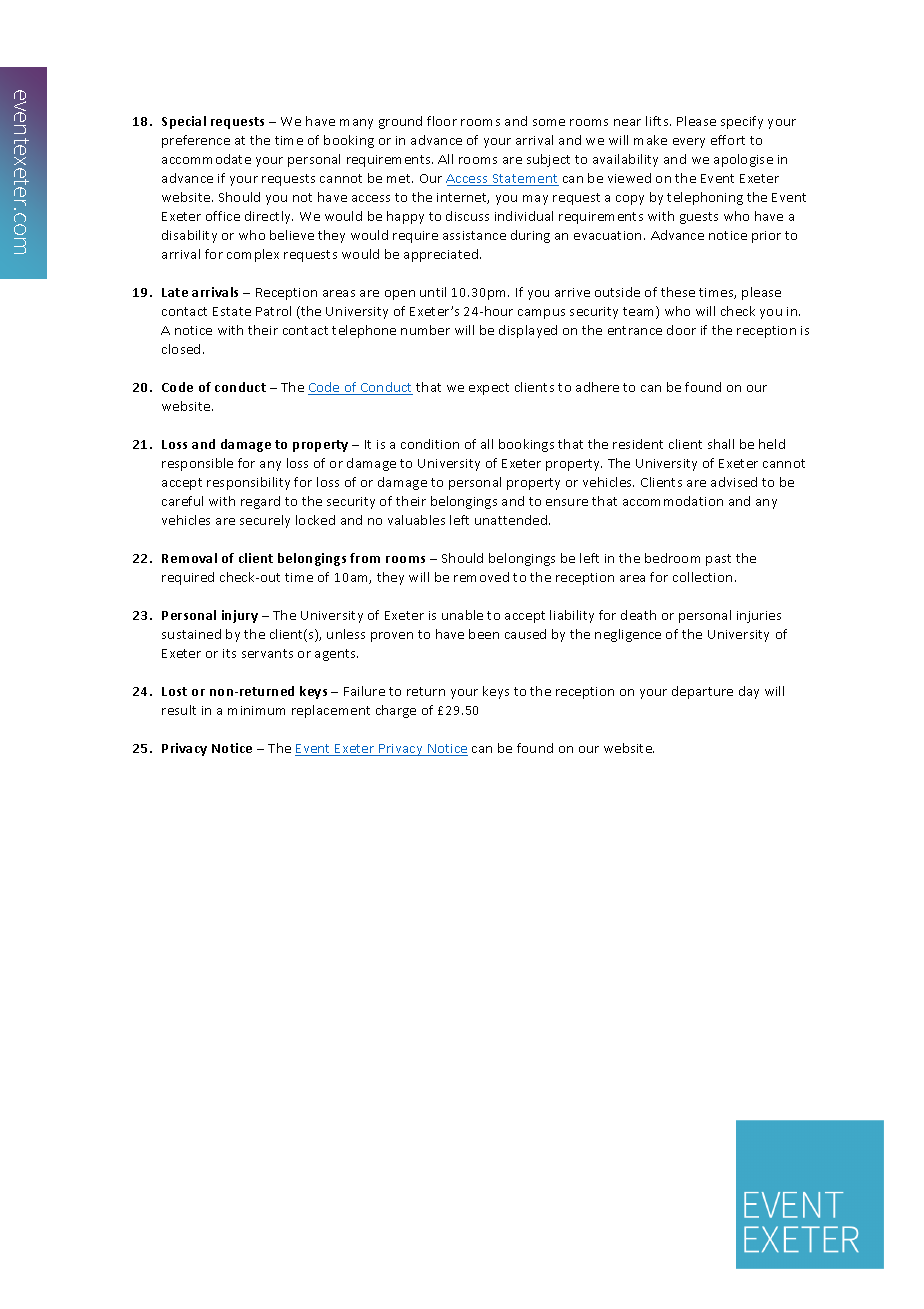  I want to click on departure, so click(702, 692).
